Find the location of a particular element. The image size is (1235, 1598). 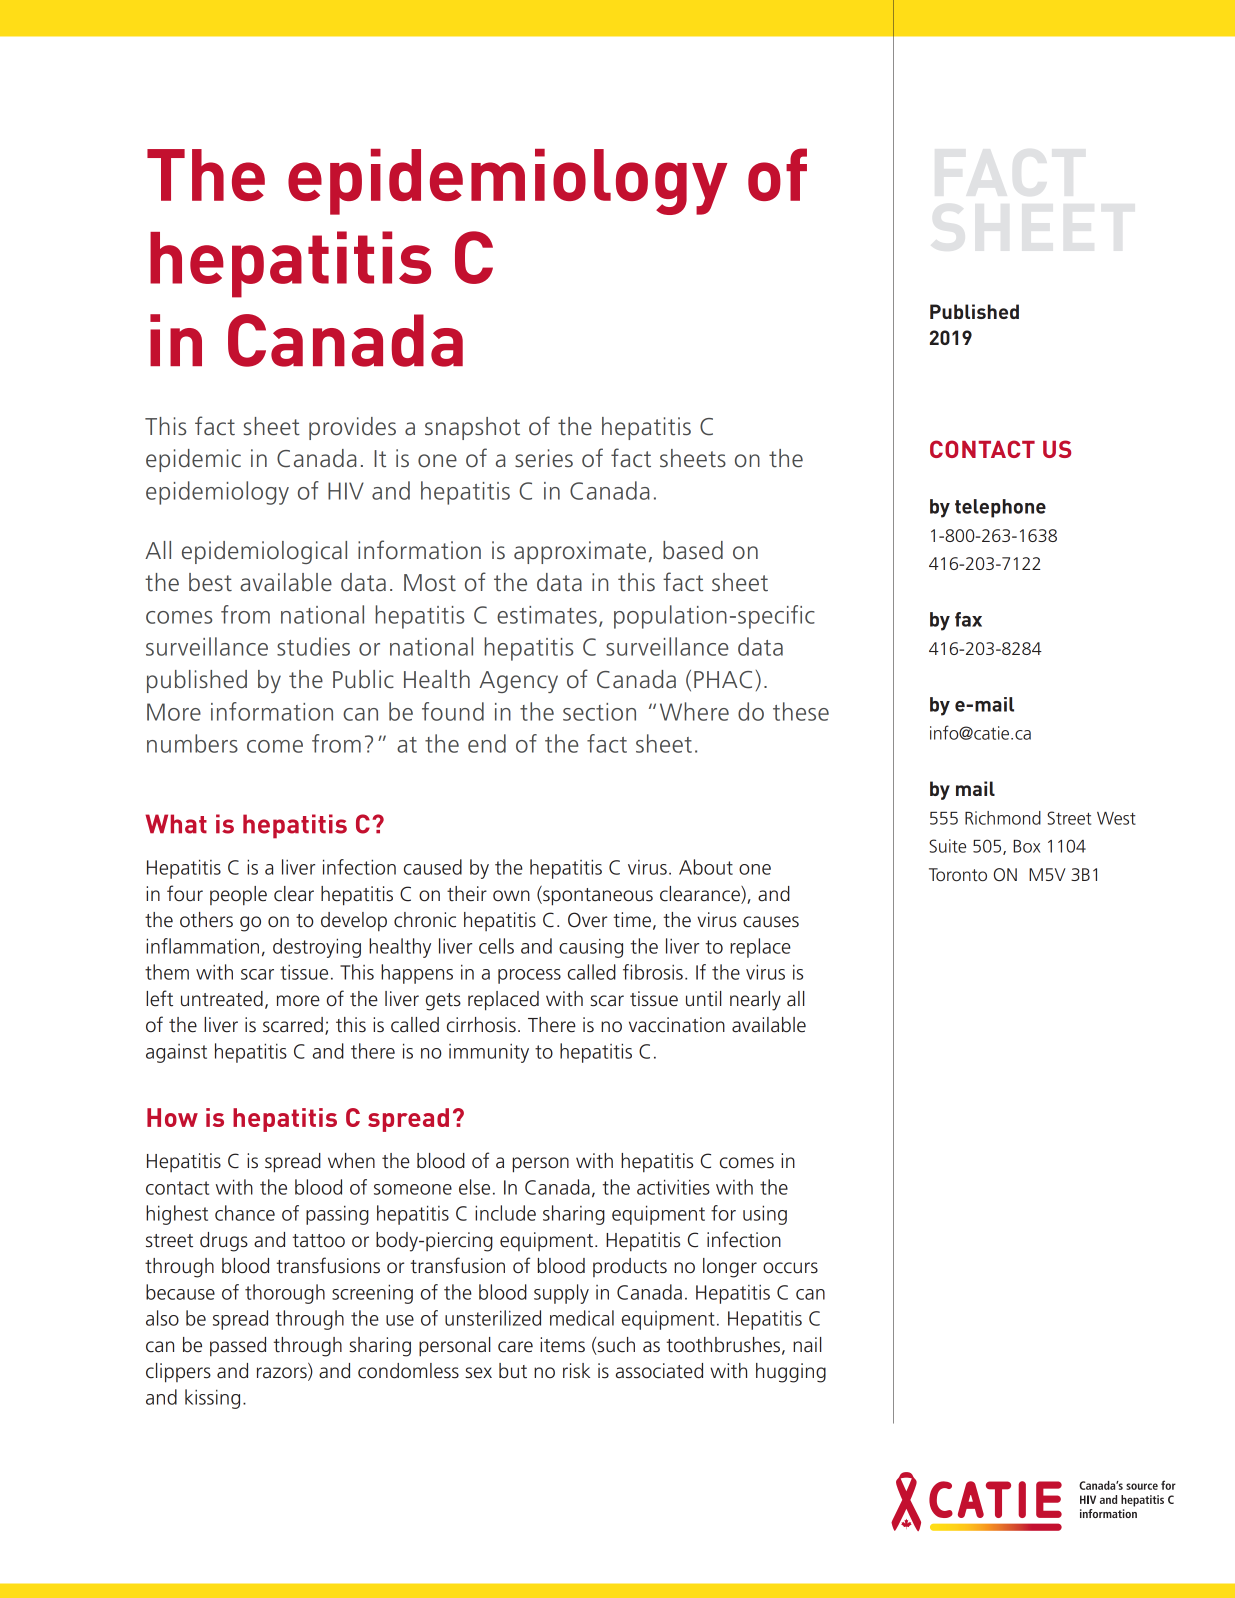

vaccination is located at coordinates (677, 1025).
